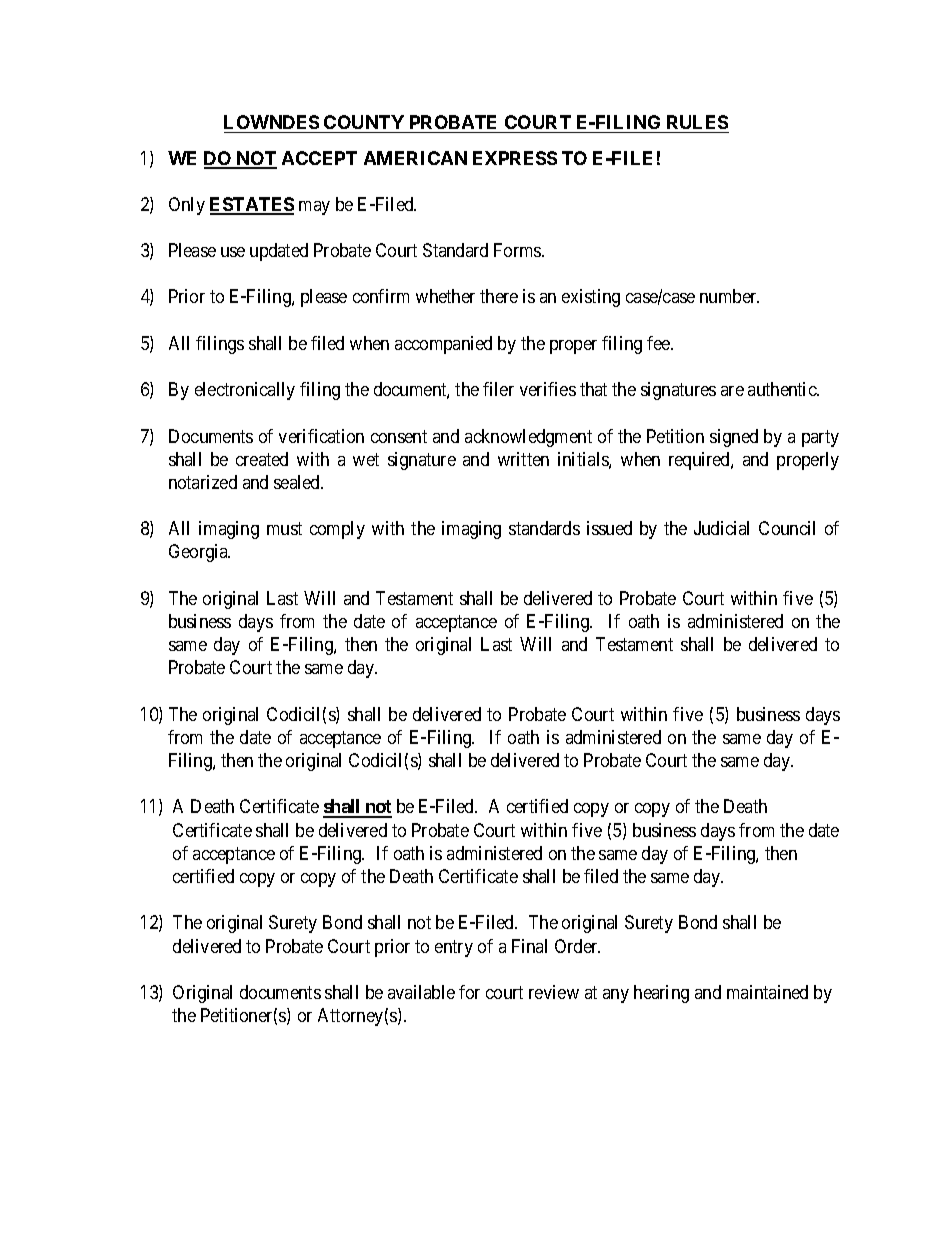 The width and height of the image is (952, 1233). I want to click on RULES, so click(697, 122).
